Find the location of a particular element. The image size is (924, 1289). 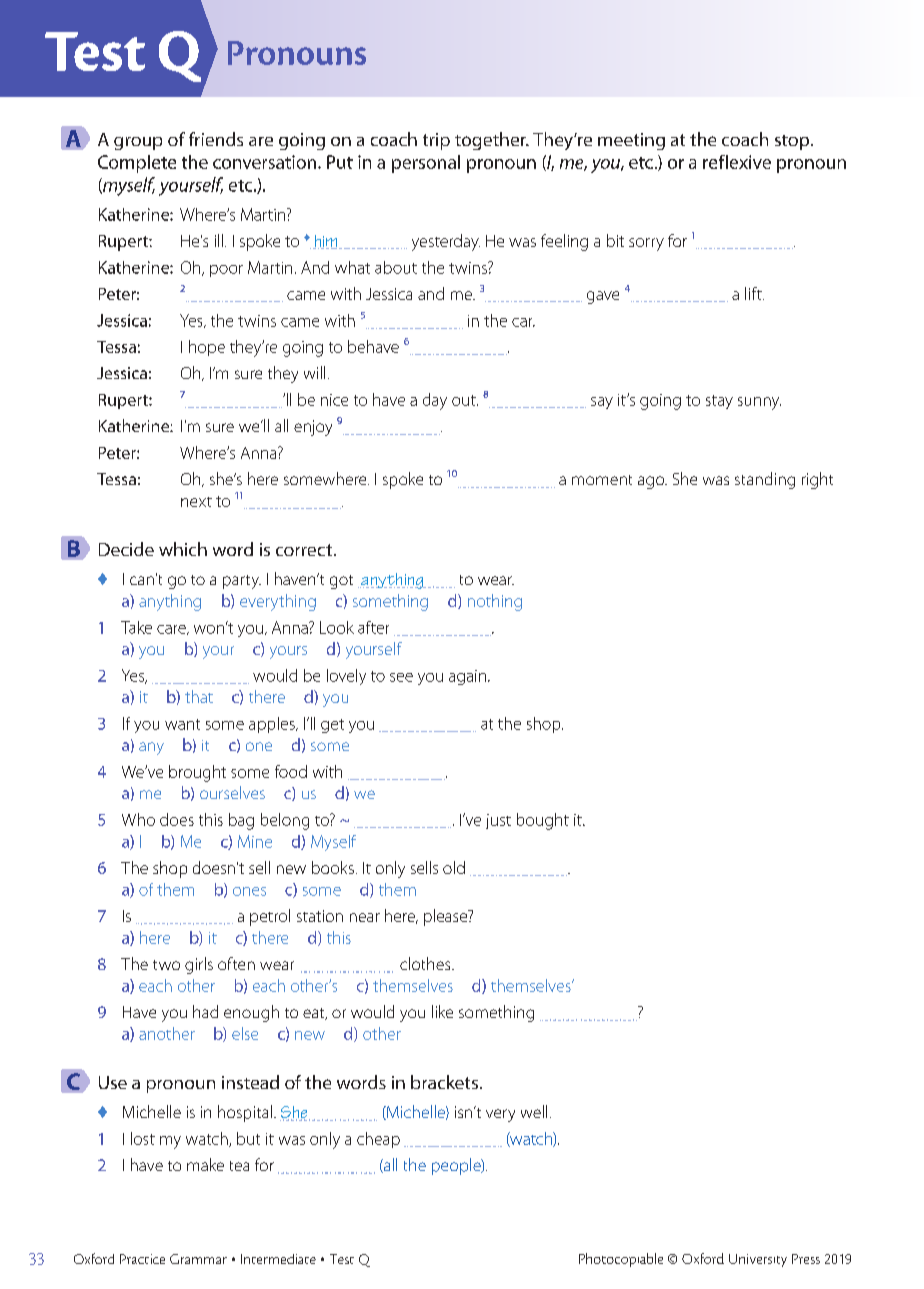

standing is located at coordinates (765, 480).
